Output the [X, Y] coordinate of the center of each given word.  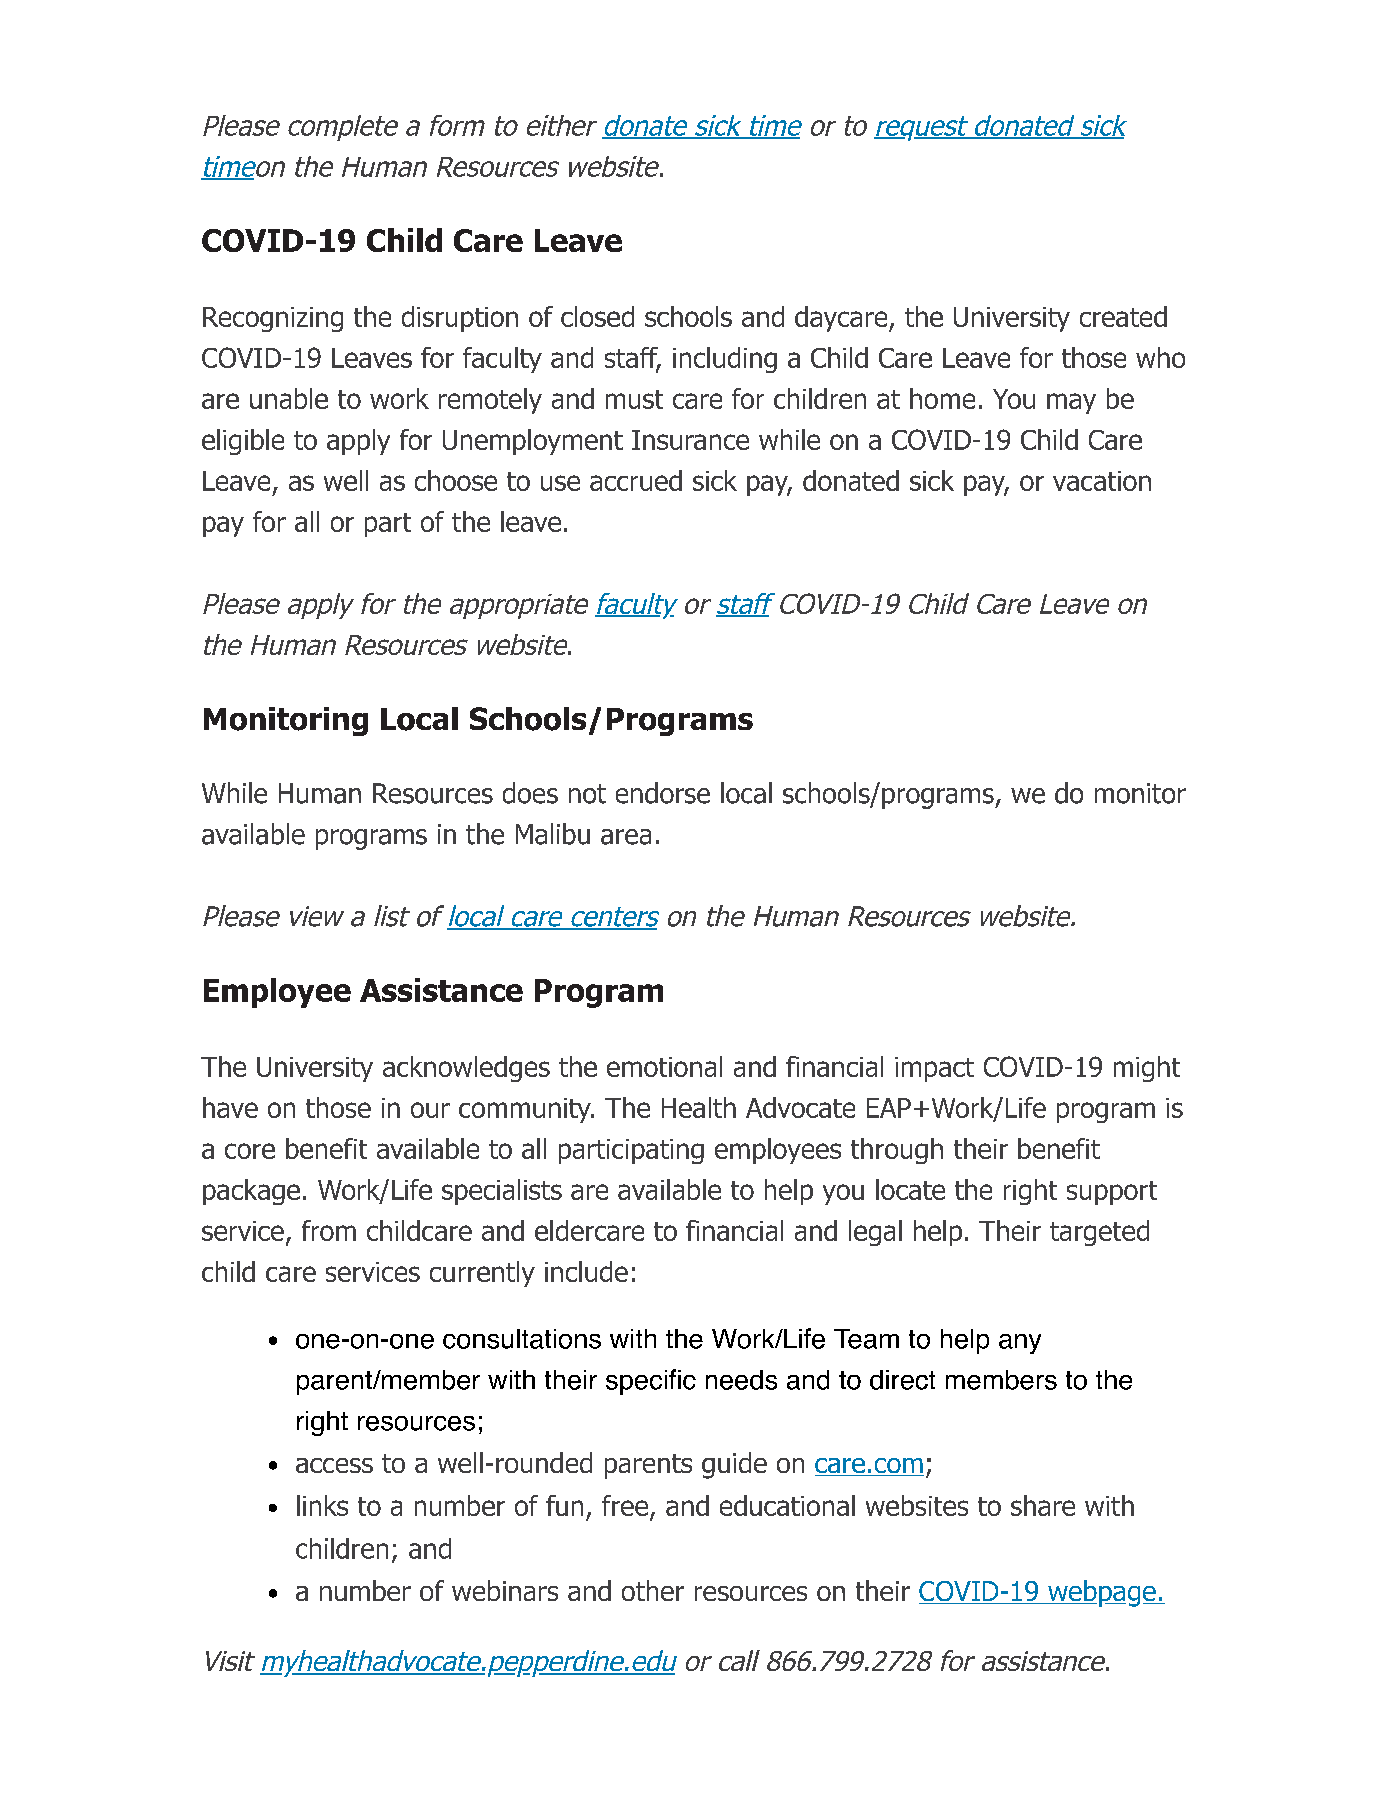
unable [289, 398]
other [653, 1590]
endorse [663, 793]
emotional [664, 1066]
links [322, 1505]
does [530, 793]
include [586, 1271]
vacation [1102, 481]
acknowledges [466, 1069]
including [725, 360]
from [329, 1230]
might [1147, 1069]
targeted [1099, 1233]
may [1071, 403]
